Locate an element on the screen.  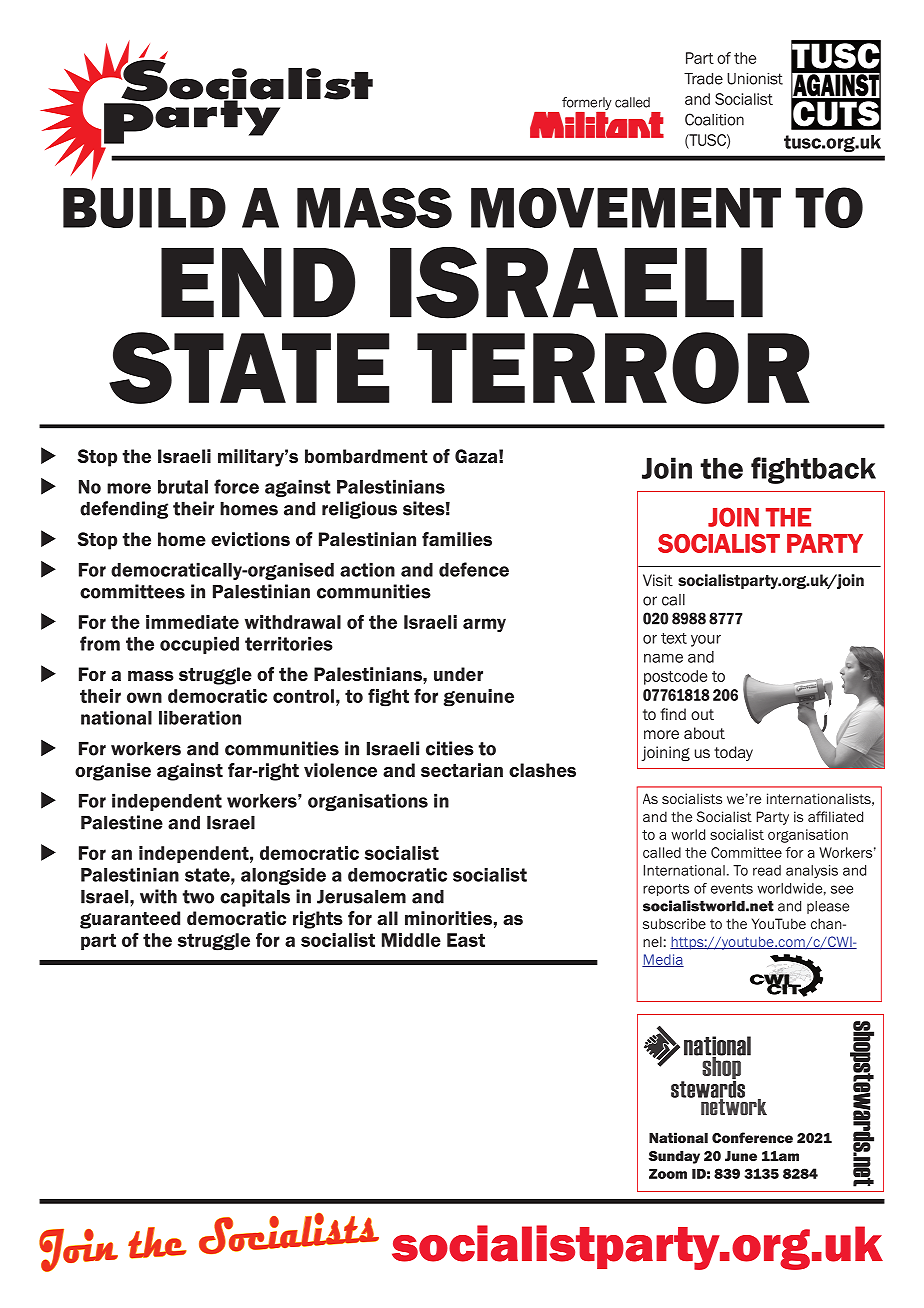
terror is located at coordinates (613, 368).
